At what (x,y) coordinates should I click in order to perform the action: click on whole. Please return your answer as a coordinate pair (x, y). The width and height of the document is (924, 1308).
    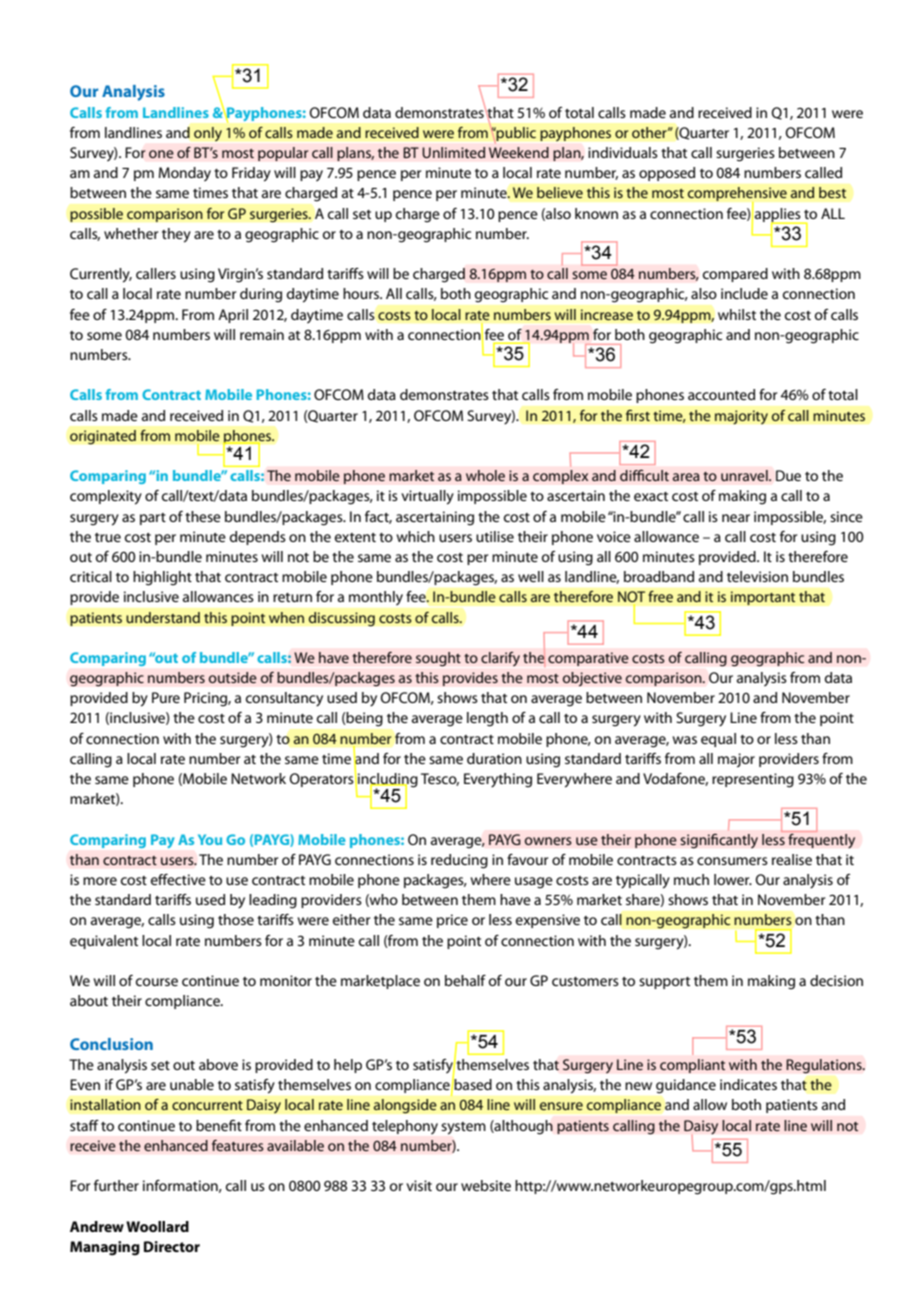
    Looking at the image, I should click on (485, 475).
